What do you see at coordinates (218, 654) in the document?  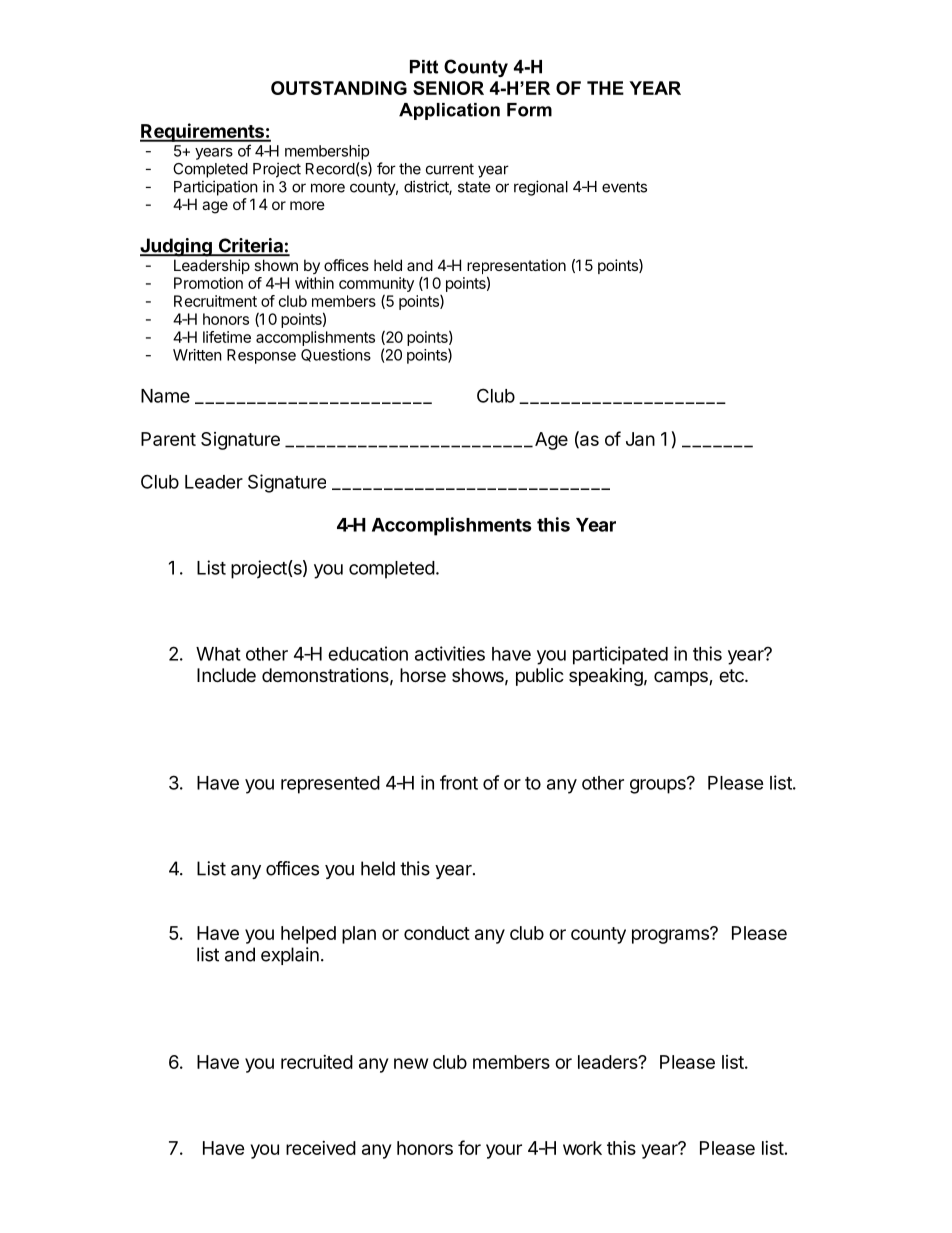 I see `What` at bounding box center [218, 654].
